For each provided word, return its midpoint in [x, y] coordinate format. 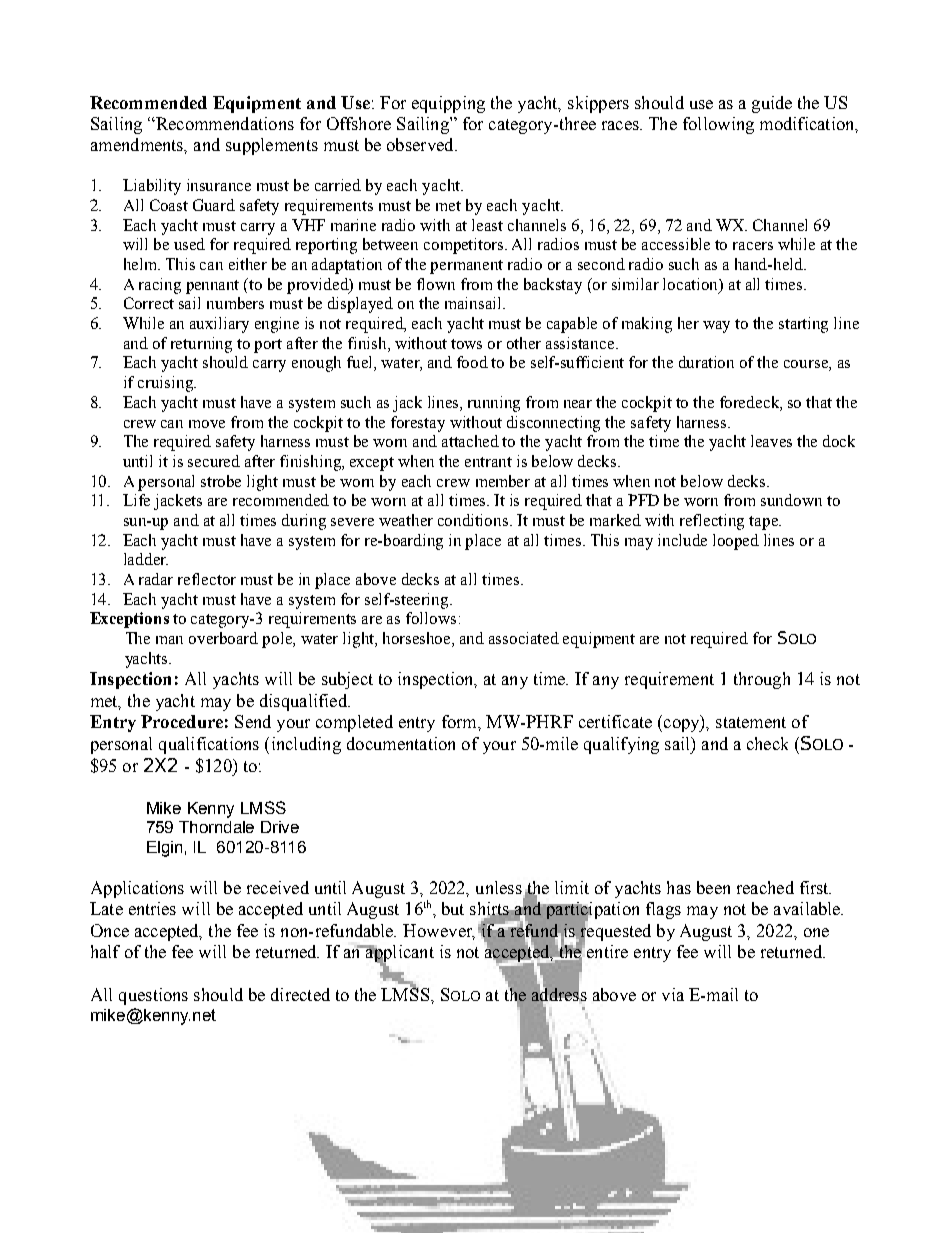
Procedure [182, 721]
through [762, 680]
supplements [272, 146]
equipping [448, 104]
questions [153, 996]
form [460, 721]
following [718, 125]
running [494, 404]
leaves [771, 441]
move [207, 424]
